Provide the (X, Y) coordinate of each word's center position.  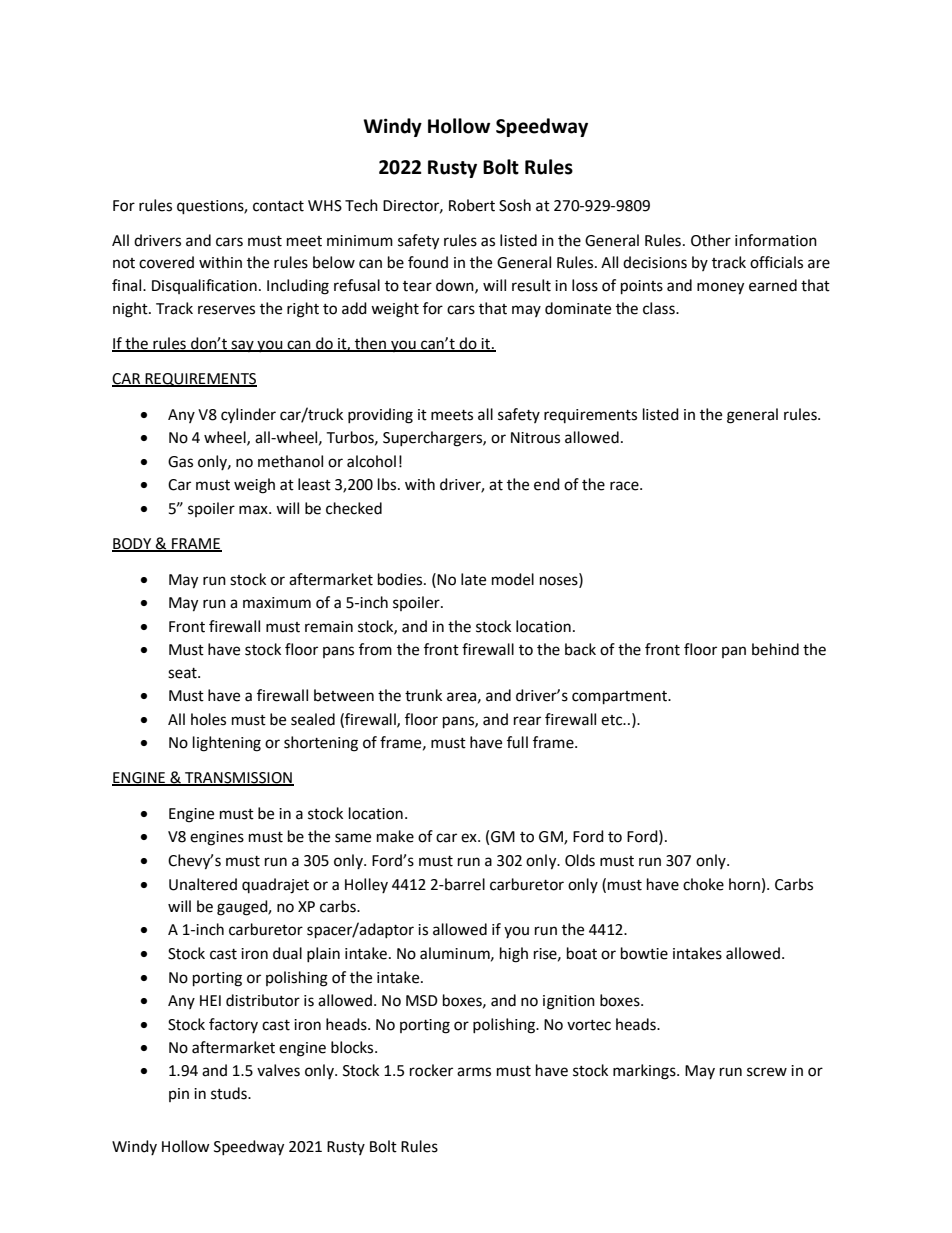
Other (711, 240)
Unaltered (203, 884)
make (395, 836)
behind (775, 649)
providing (380, 416)
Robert (472, 205)
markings (645, 1072)
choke (703, 884)
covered (166, 262)
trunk (423, 695)
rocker (431, 1070)
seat (183, 673)
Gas (180, 462)
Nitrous (535, 438)
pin (179, 1095)
